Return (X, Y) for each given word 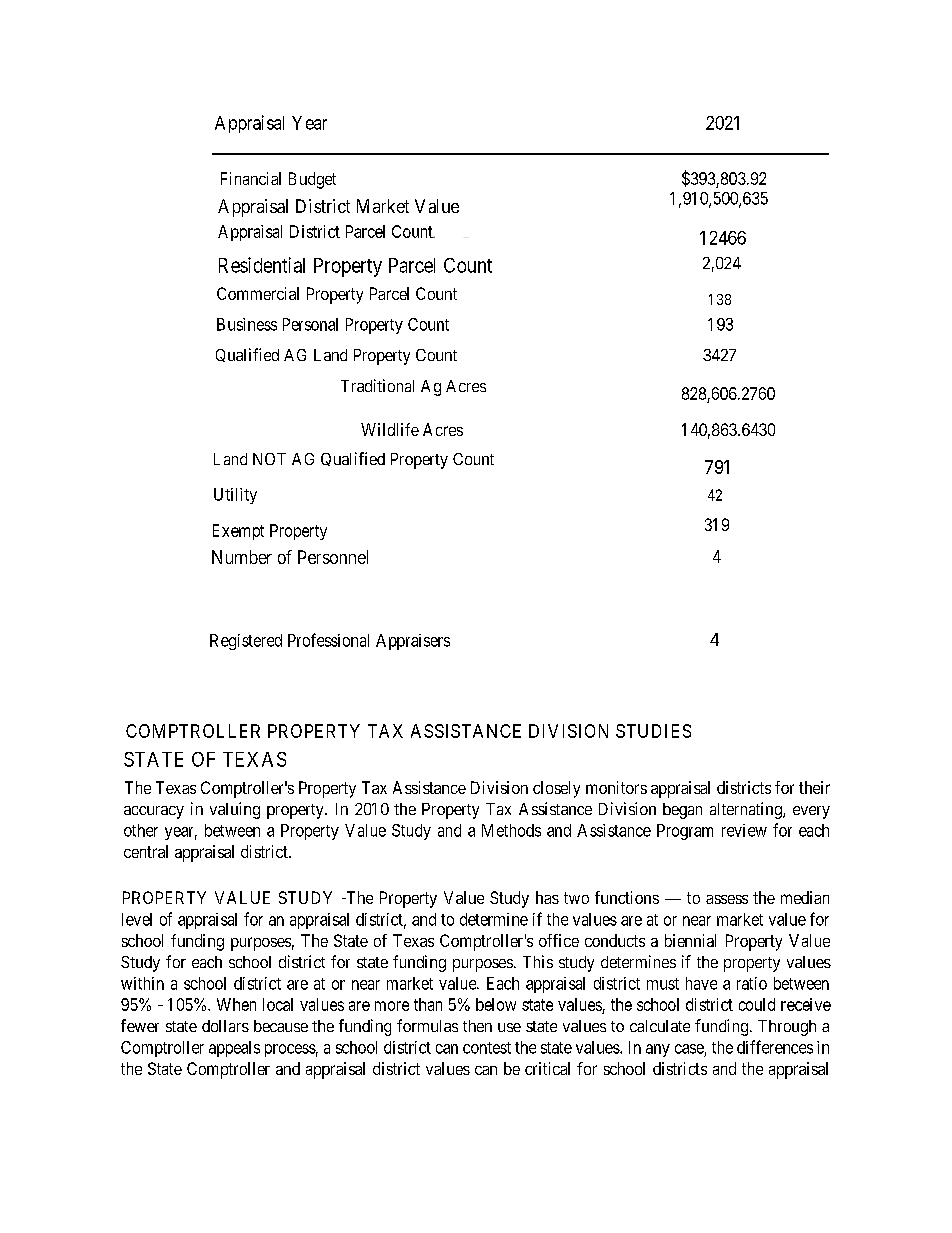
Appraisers (413, 642)
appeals (234, 1049)
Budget (312, 180)
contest (487, 1048)
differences (775, 1047)
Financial (251, 178)
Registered (246, 642)
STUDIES (653, 731)
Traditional (377, 385)
